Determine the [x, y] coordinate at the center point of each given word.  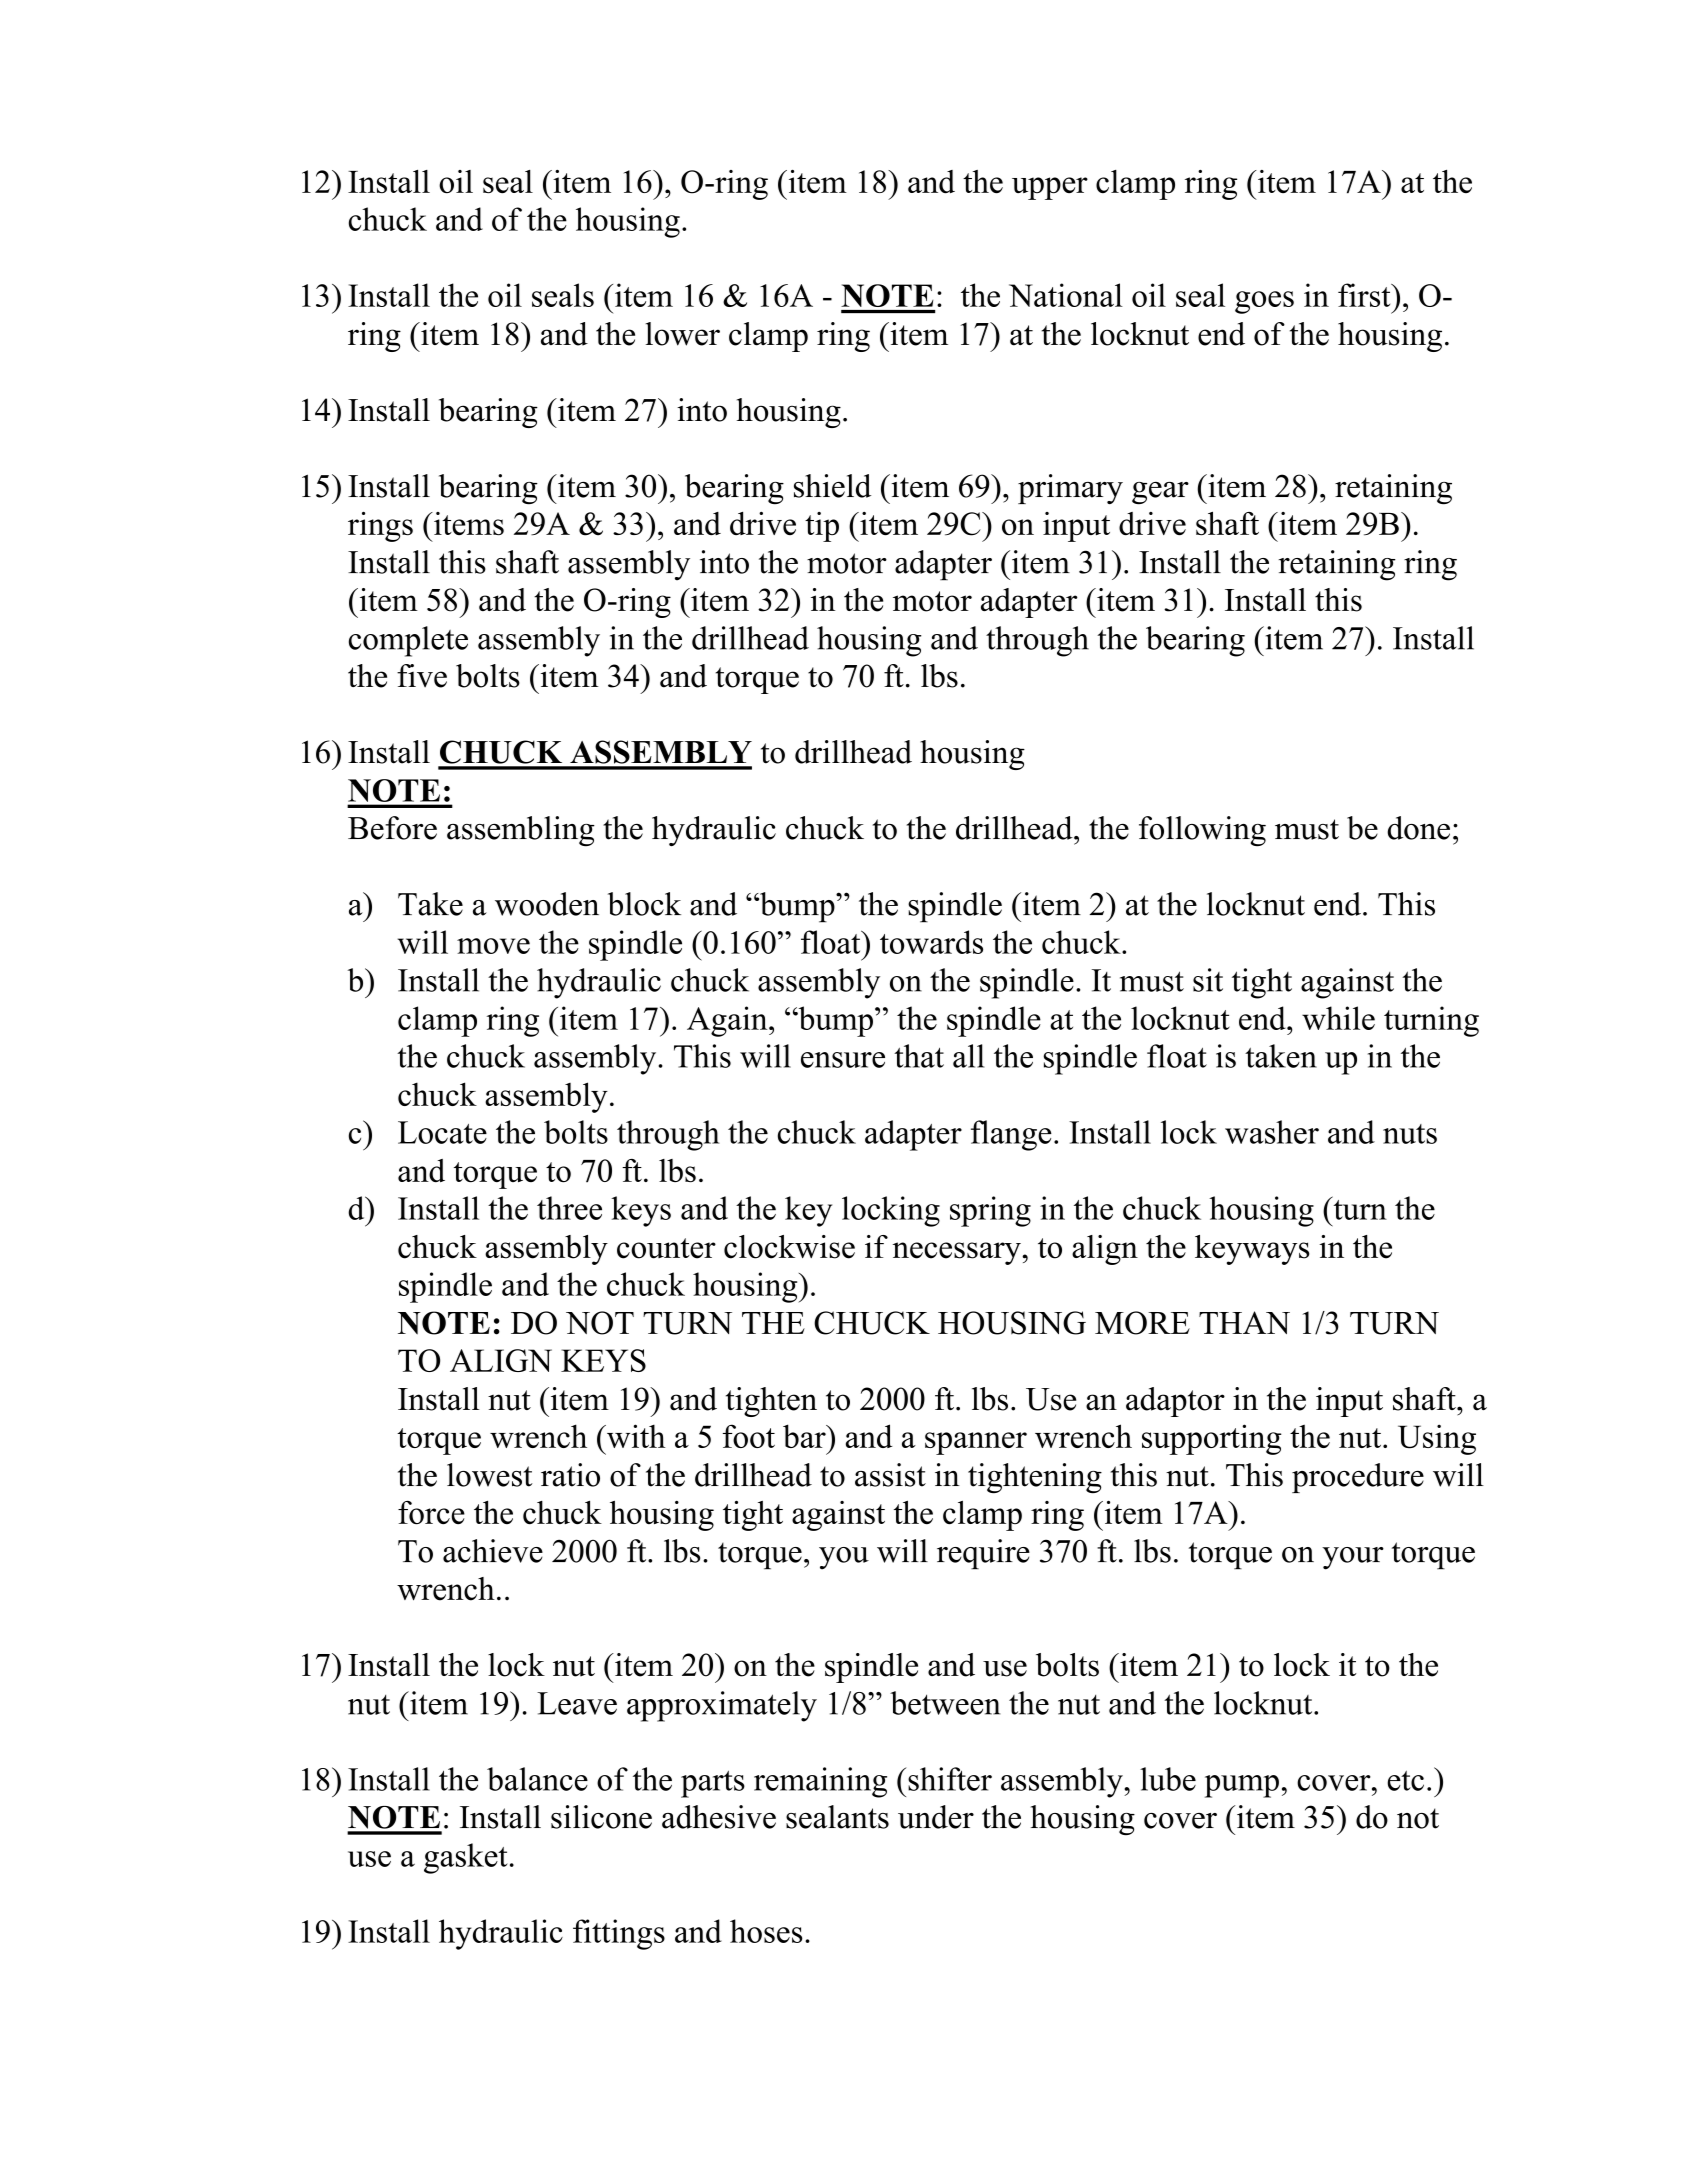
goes [1264, 302]
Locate [442, 1132]
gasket [466, 1858]
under [936, 1817]
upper [1050, 188]
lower [683, 334]
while [1338, 1018]
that [919, 1056]
